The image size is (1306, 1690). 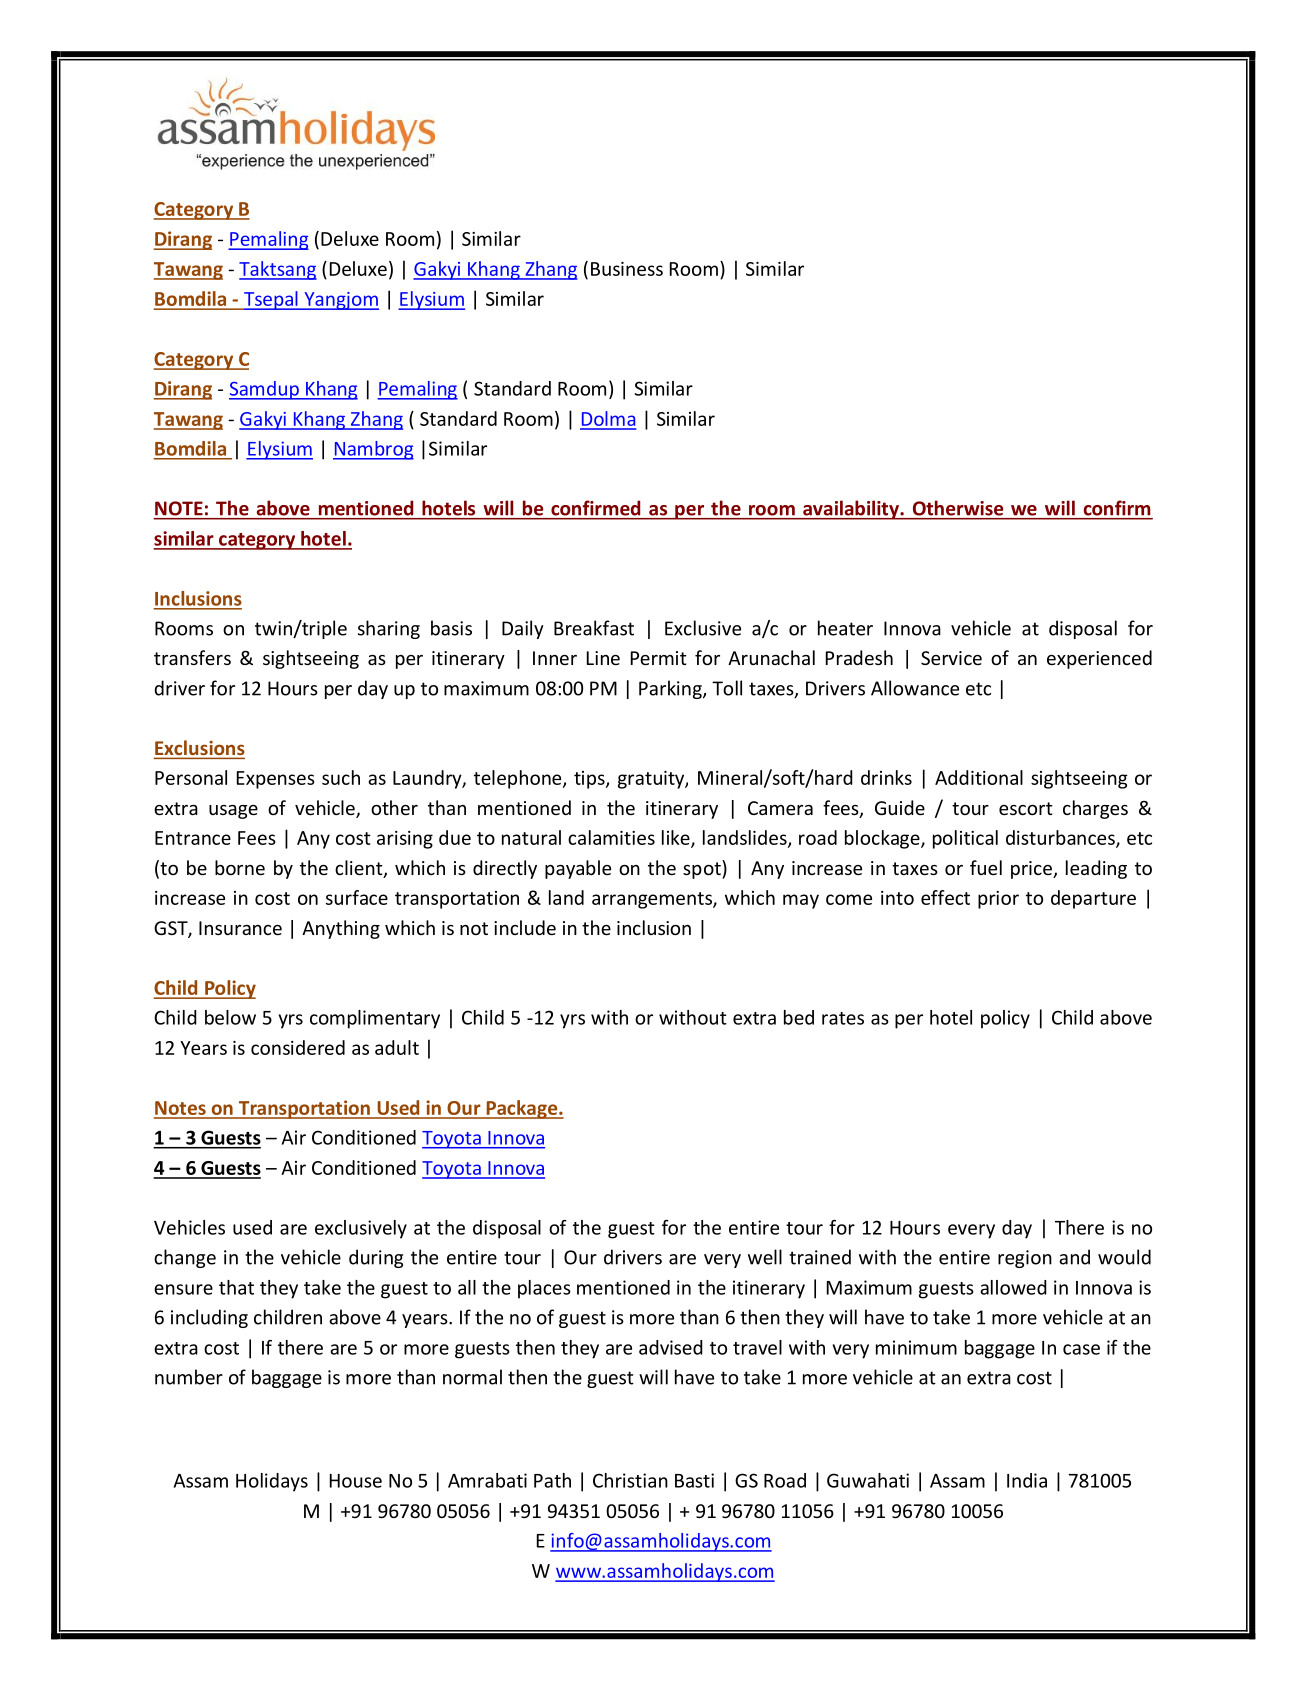 What do you see at coordinates (845, 628) in the image?
I see `heater` at bounding box center [845, 628].
